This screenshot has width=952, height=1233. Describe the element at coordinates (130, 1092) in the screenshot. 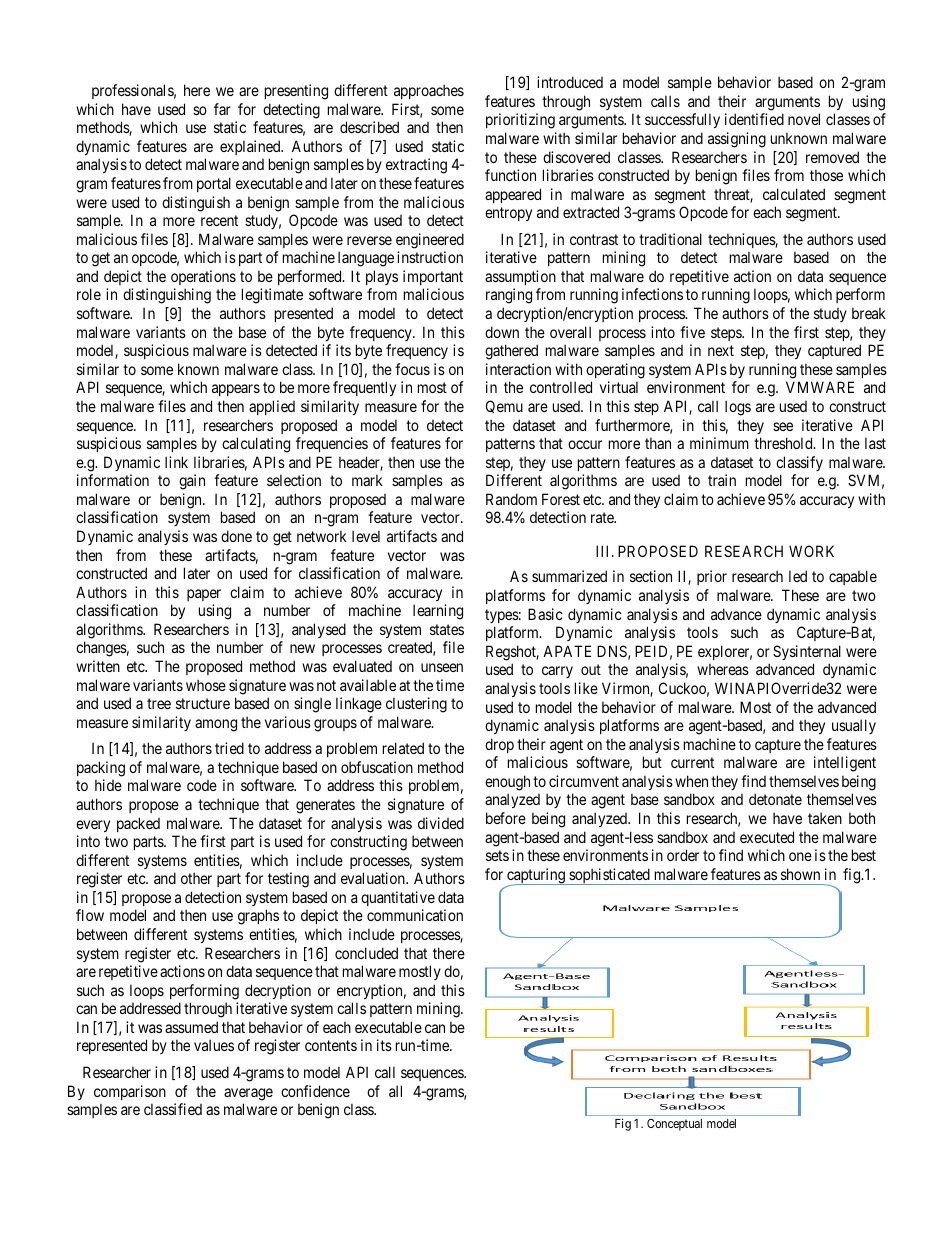

I see `comparison` at that location.
